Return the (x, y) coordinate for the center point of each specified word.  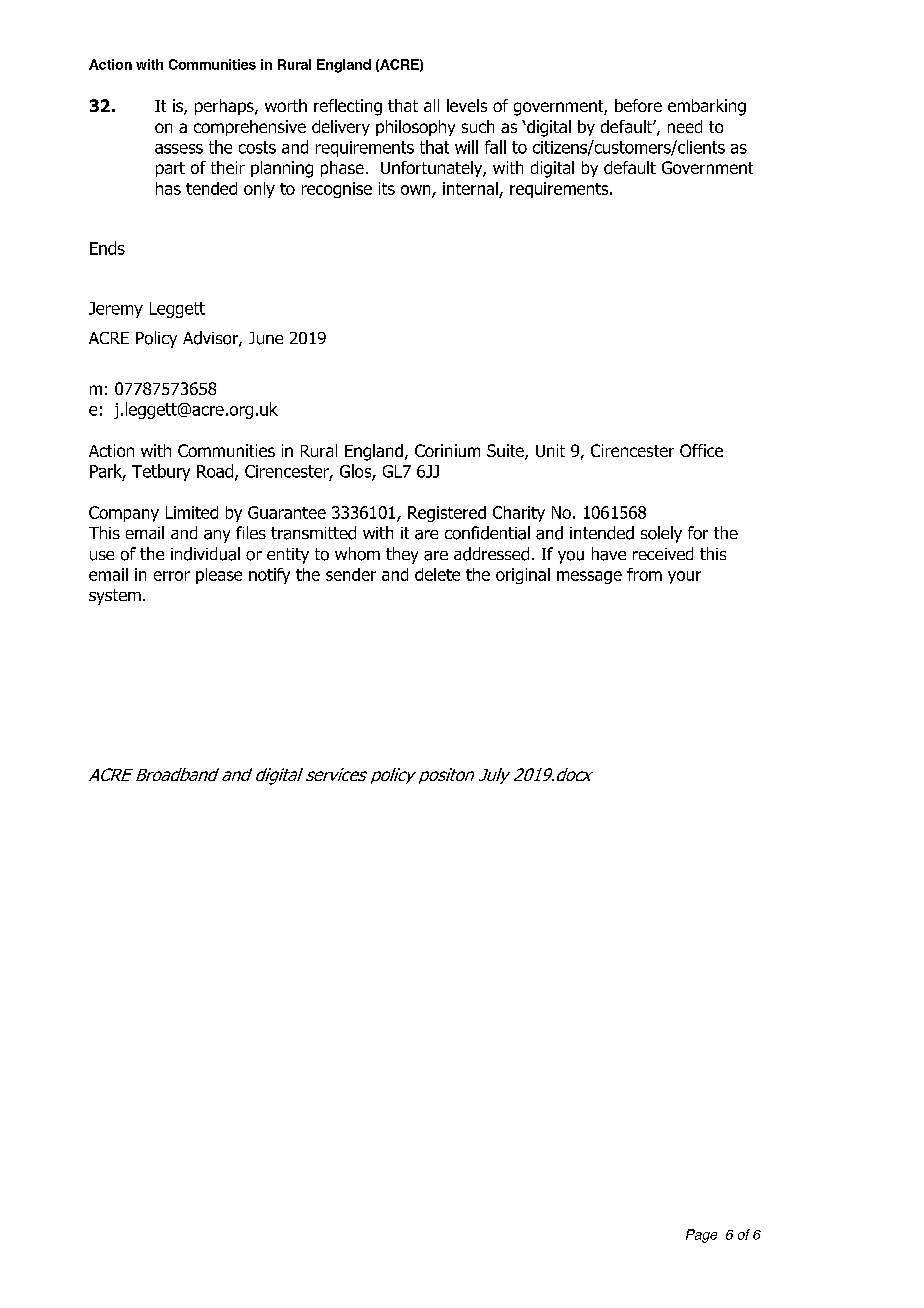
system (115, 597)
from (644, 574)
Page (701, 1236)
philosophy (415, 128)
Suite (506, 452)
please (219, 576)
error (172, 576)
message (589, 577)
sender (351, 574)
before (638, 105)
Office (701, 450)
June (266, 338)
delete (437, 574)
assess (179, 149)
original (523, 576)
